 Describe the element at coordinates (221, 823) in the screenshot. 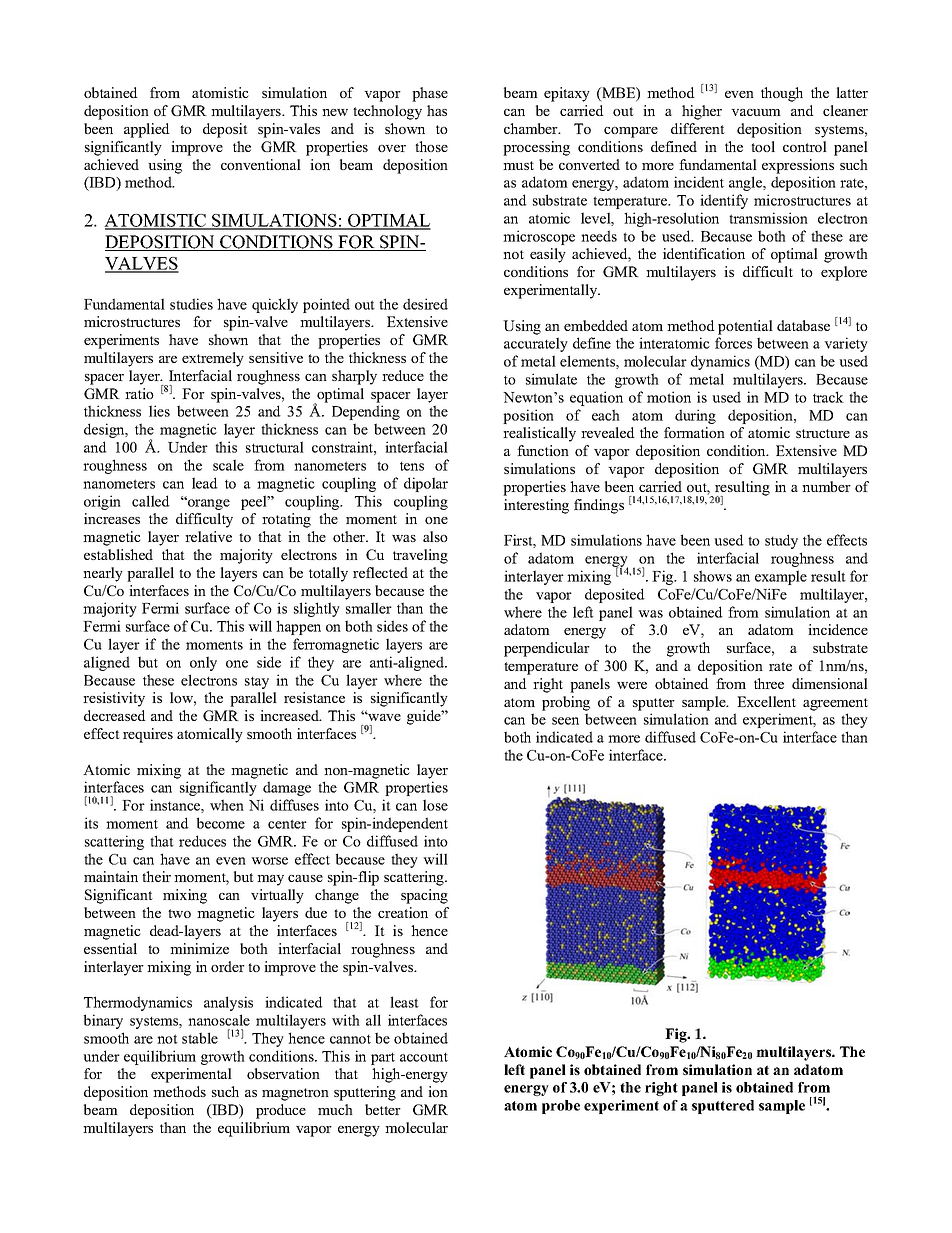

I see `become` at that location.
